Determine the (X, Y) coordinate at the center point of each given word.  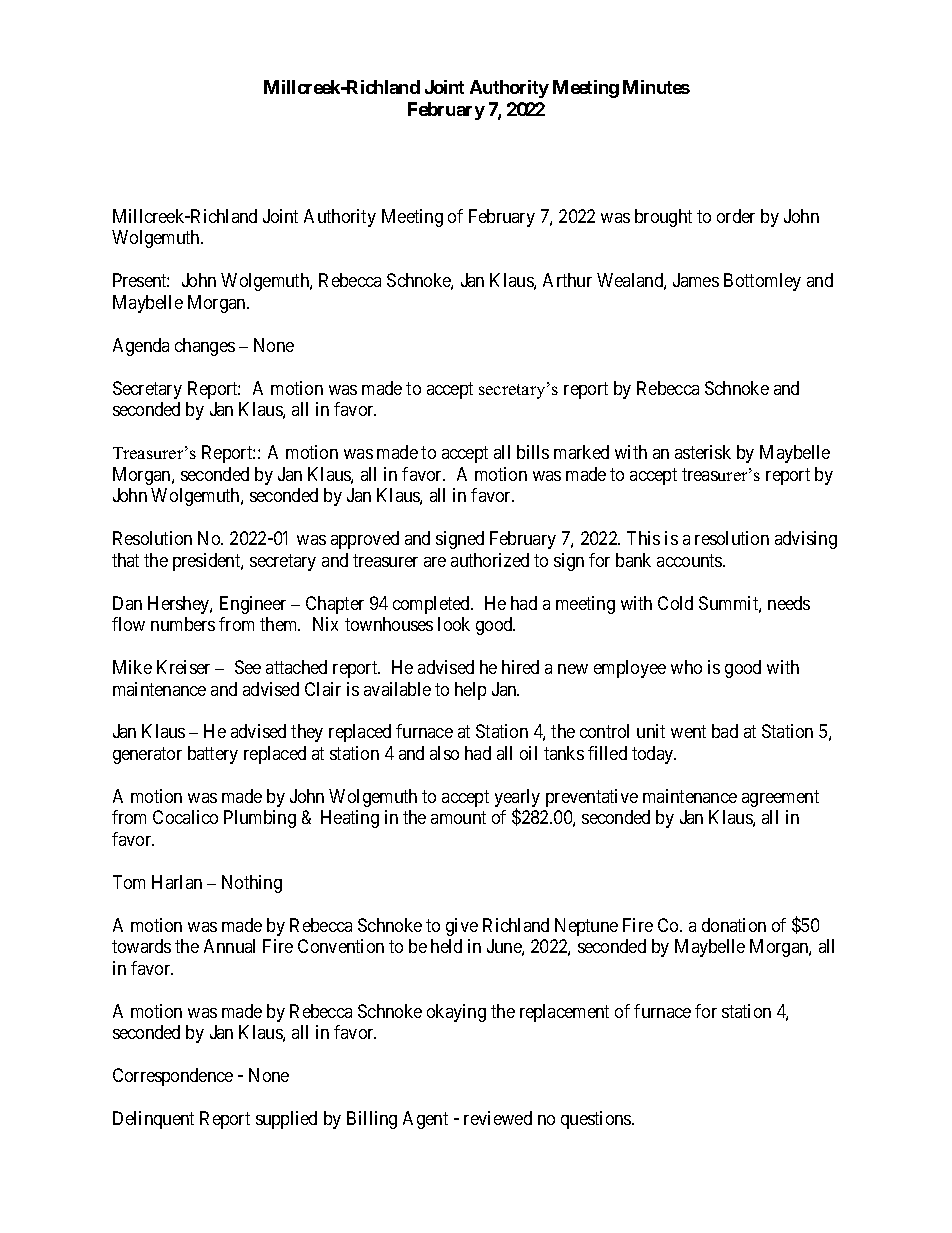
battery (213, 755)
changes (205, 347)
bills (533, 452)
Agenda (141, 347)
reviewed (498, 1118)
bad (725, 731)
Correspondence (173, 1077)
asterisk (703, 452)
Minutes (656, 87)
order (736, 216)
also (444, 753)
